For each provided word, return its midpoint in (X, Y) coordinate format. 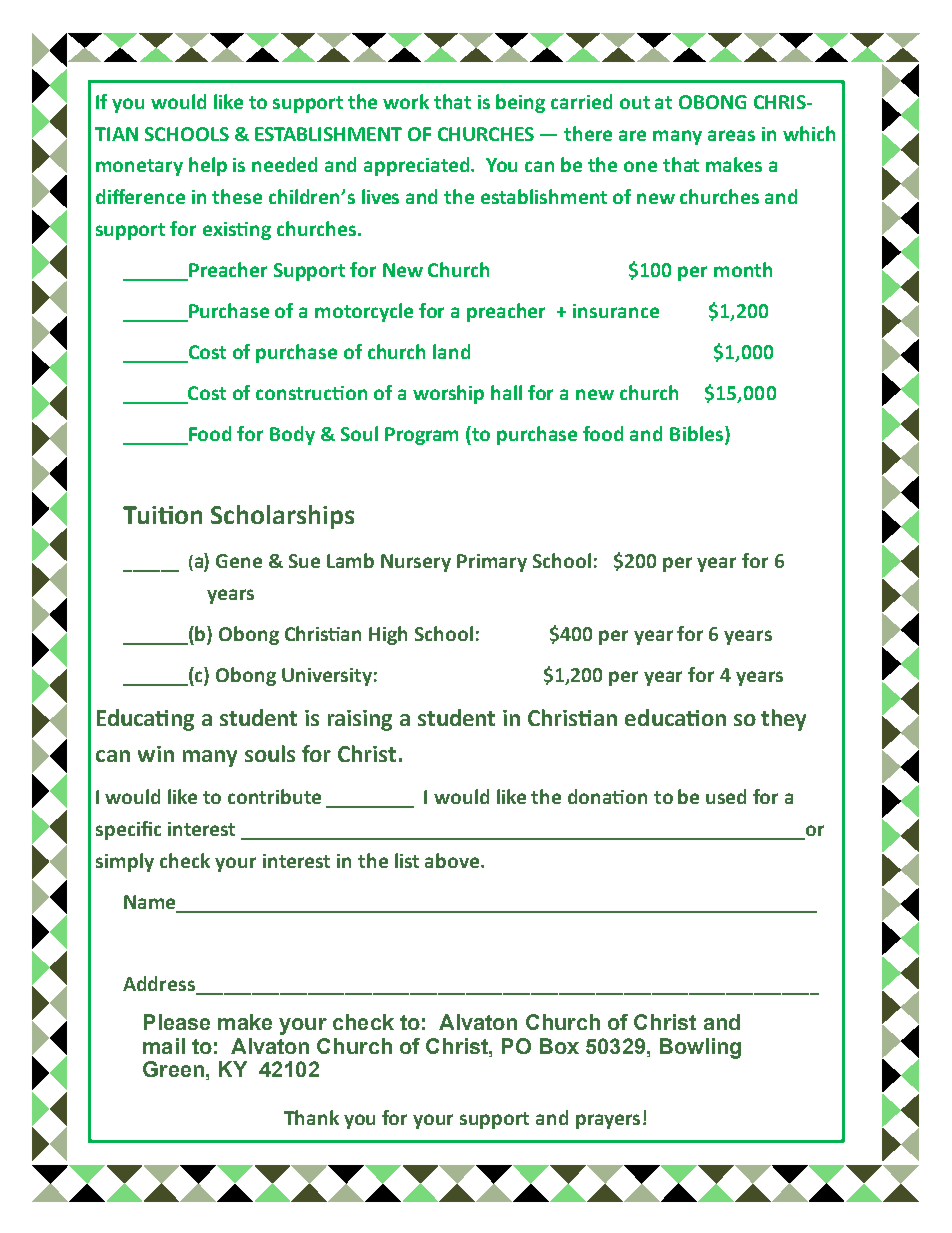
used (726, 796)
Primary (492, 563)
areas (731, 135)
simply (125, 862)
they (783, 720)
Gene (239, 561)
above (453, 860)
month (743, 269)
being (520, 103)
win (156, 754)
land (451, 351)
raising (360, 720)
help (208, 166)
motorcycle (364, 312)
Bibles (698, 433)
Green (173, 1069)
